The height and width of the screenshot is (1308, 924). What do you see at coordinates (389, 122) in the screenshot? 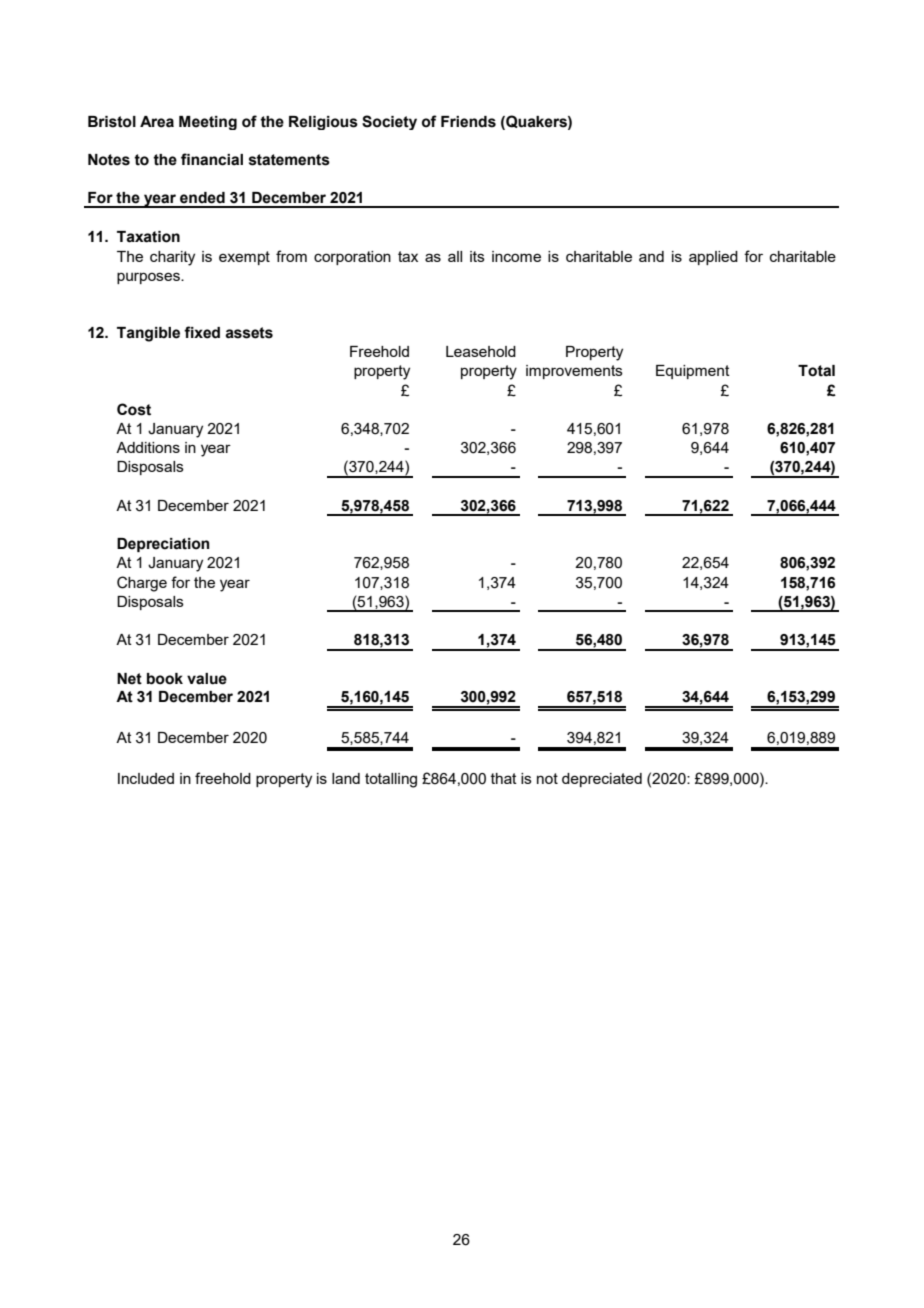
I see `Society` at bounding box center [389, 122].
